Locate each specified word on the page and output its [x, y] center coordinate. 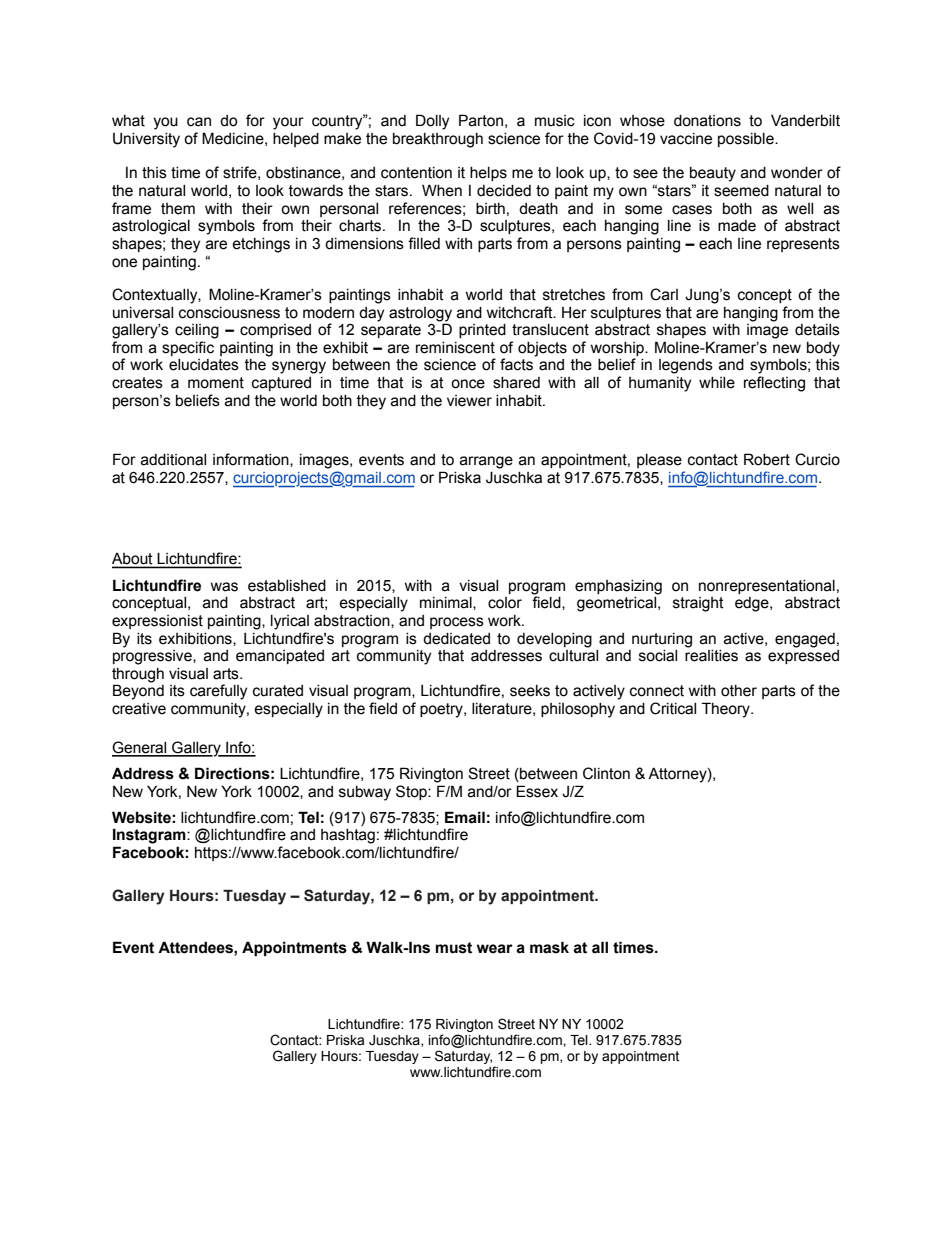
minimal [447, 603]
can [199, 122]
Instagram [150, 836]
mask [549, 947]
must [454, 948]
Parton [481, 120]
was [224, 587]
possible [747, 140]
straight [698, 604]
